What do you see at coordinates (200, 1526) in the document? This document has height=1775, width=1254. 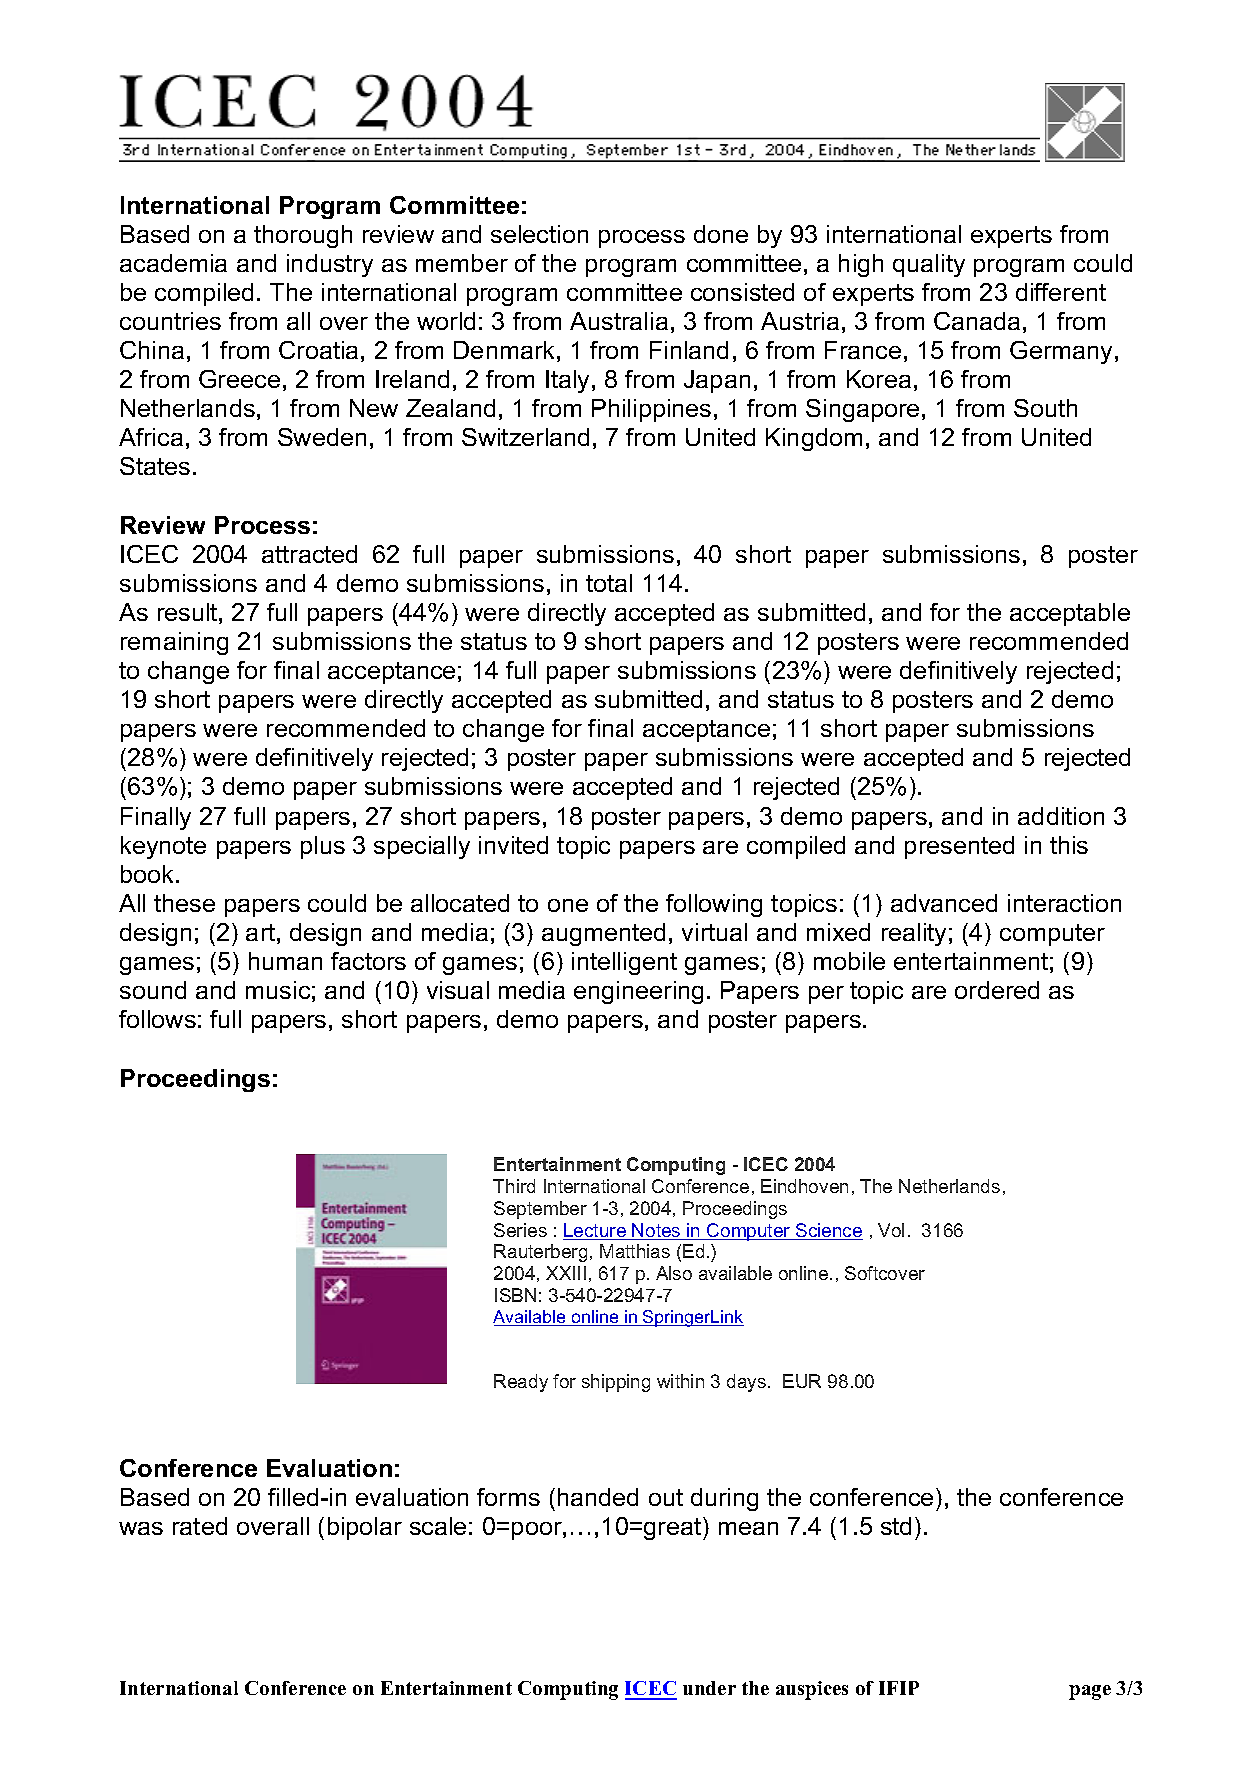 I see `rated` at bounding box center [200, 1526].
